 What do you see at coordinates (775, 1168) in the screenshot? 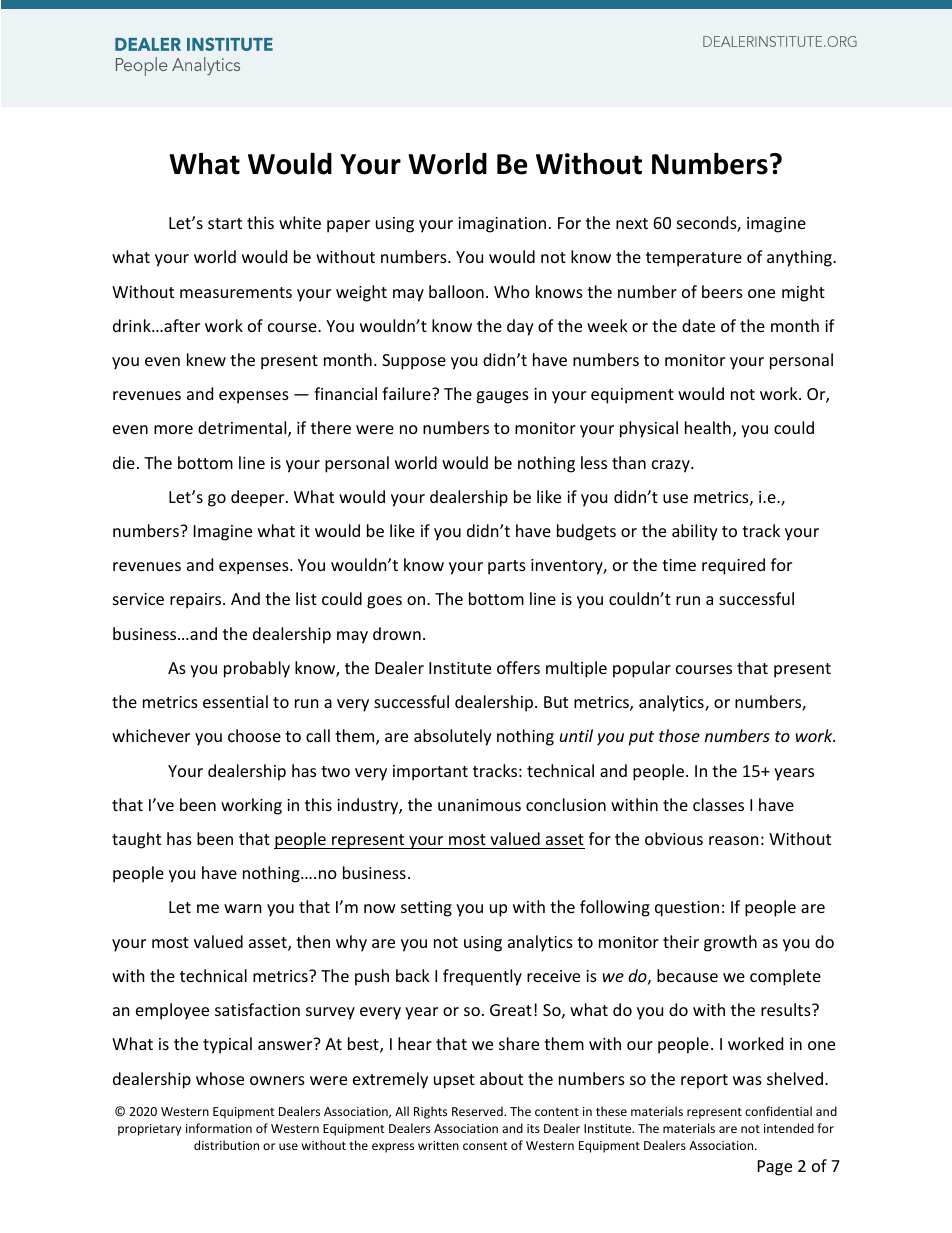
I see `Page` at bounding box center [775, 1168].
